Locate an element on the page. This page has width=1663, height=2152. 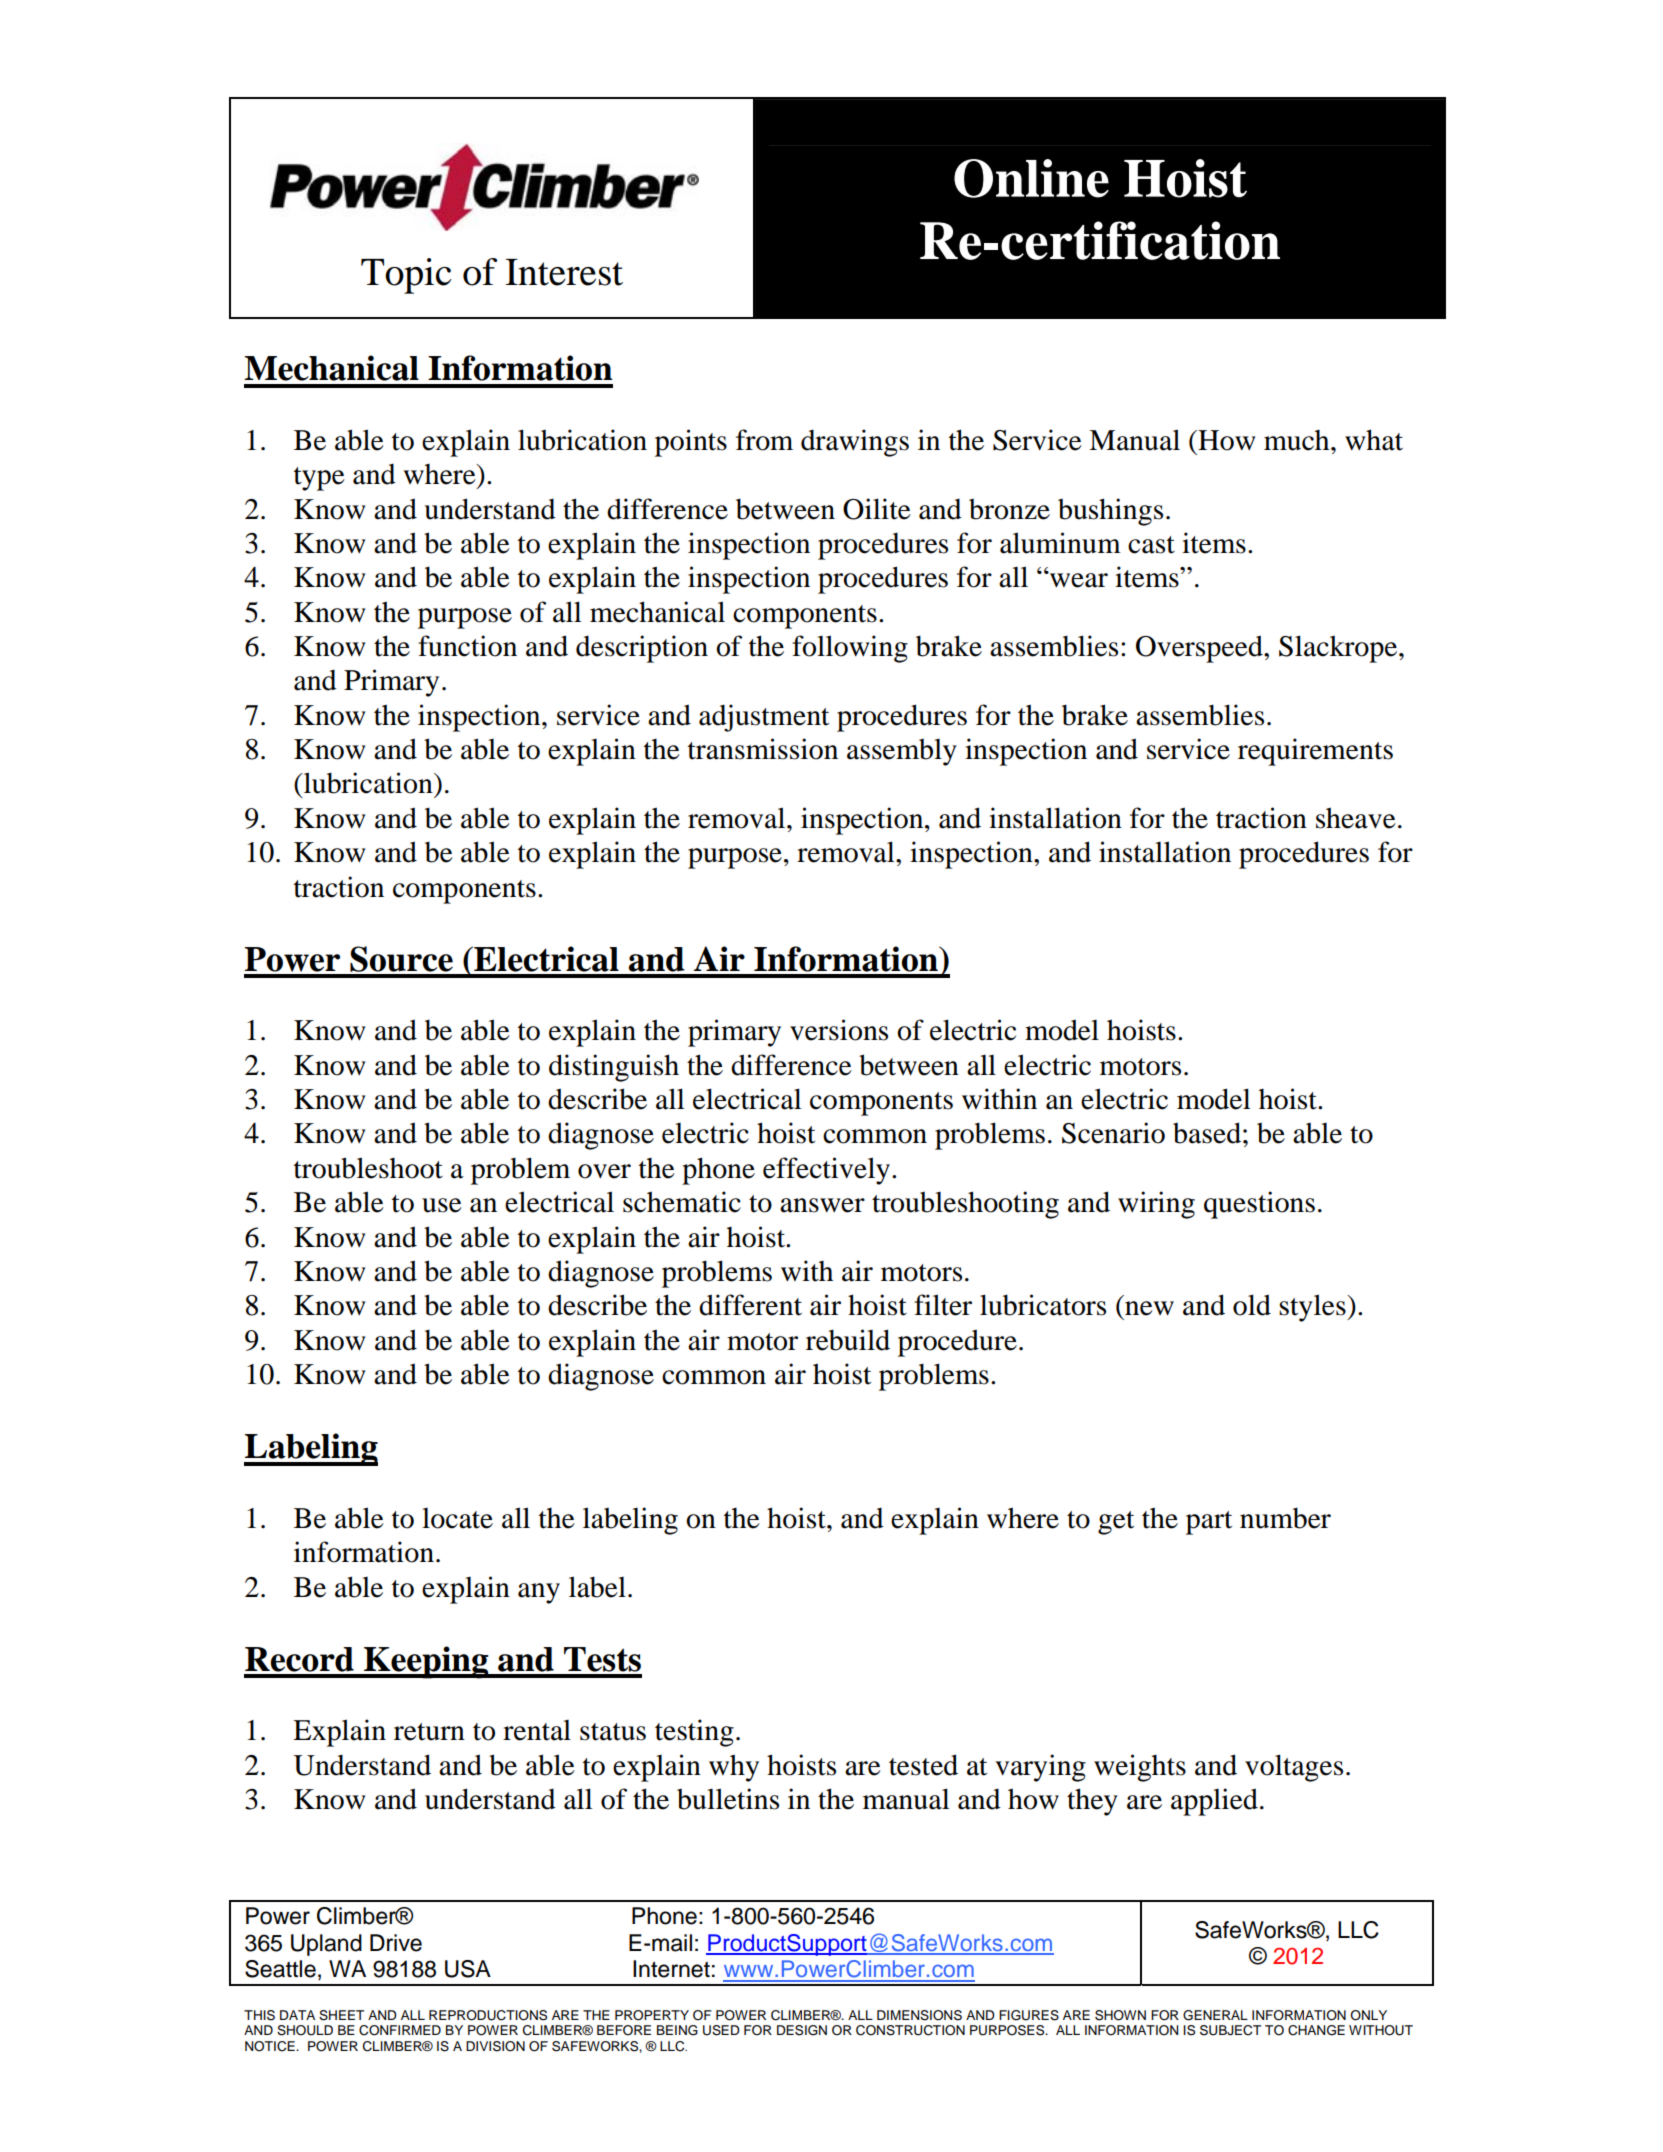
GENERAL is located at coordinates (1215, 2015).
